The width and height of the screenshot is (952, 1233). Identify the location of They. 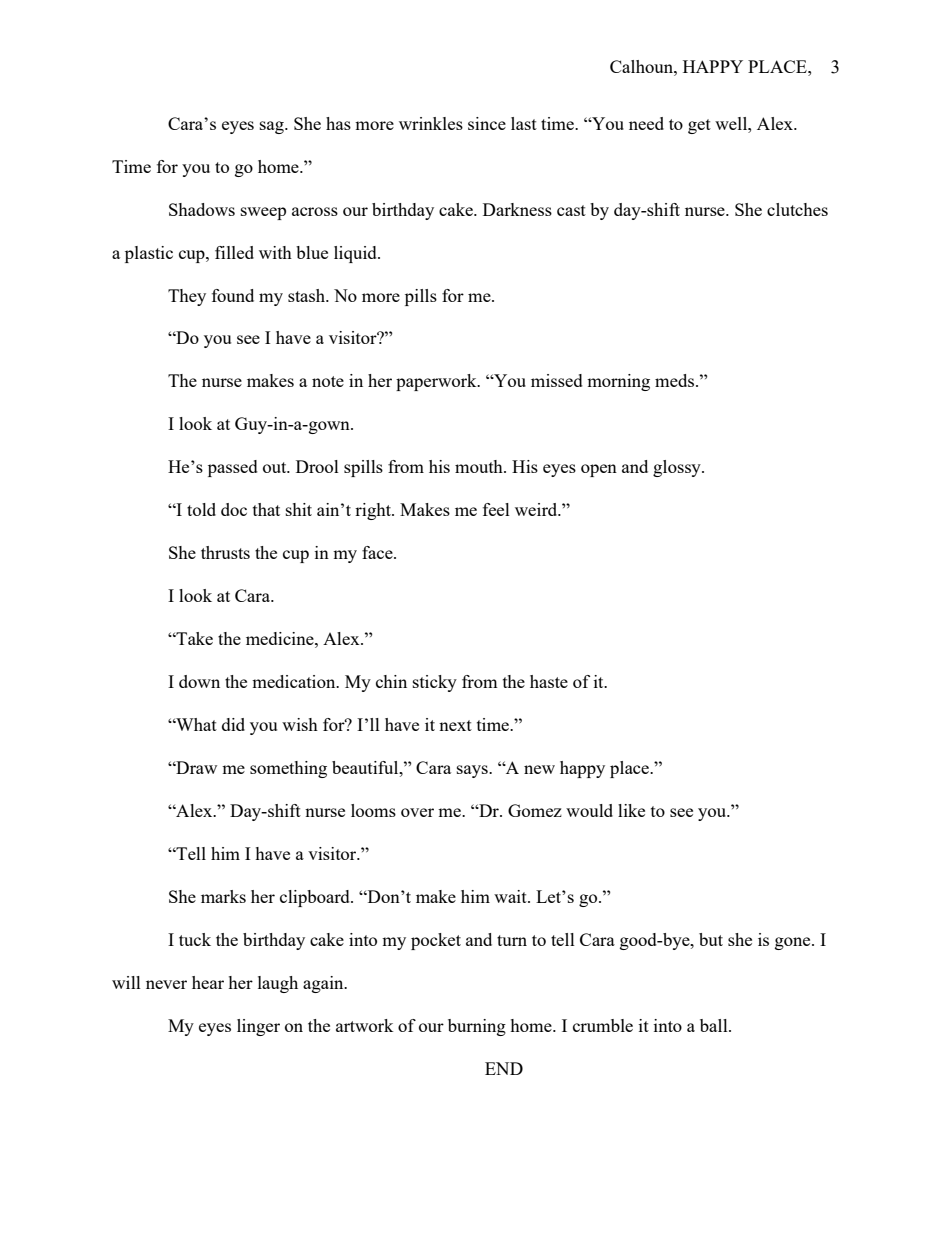
(187, 297).
